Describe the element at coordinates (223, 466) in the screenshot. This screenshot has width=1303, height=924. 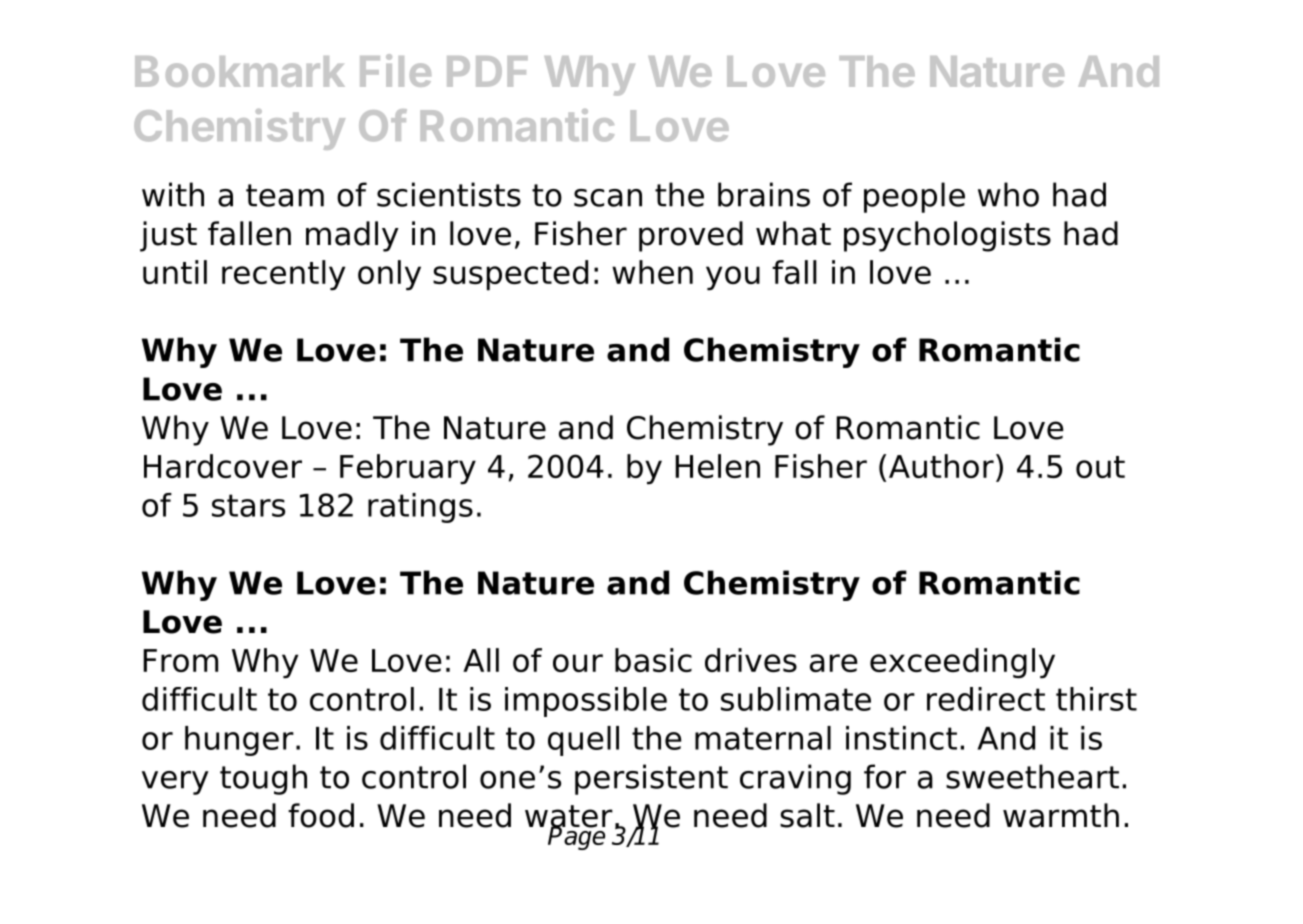
I see `Hardcover` at that location.
